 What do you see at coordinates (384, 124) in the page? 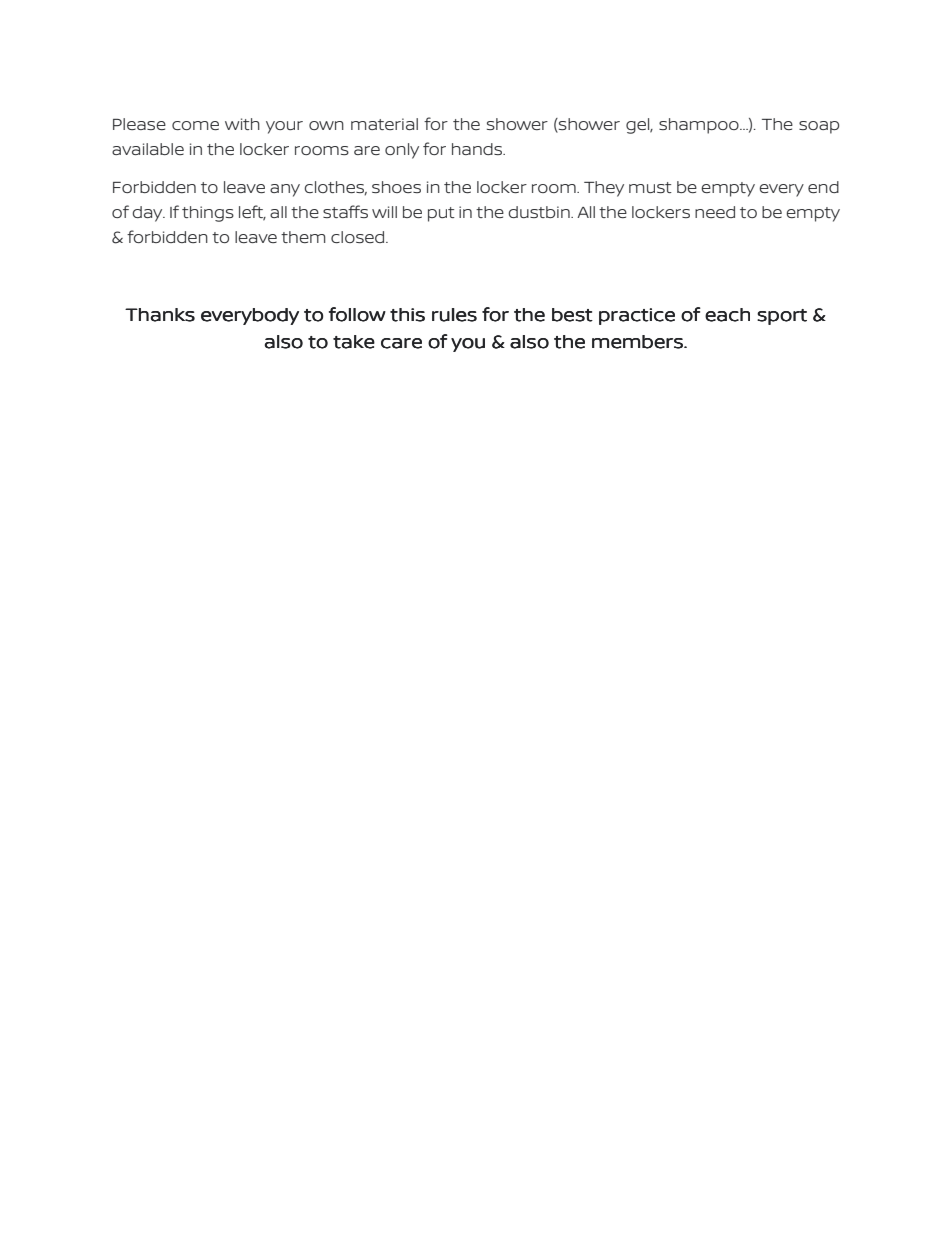
I see `material` at bounding box center [384, 124].
